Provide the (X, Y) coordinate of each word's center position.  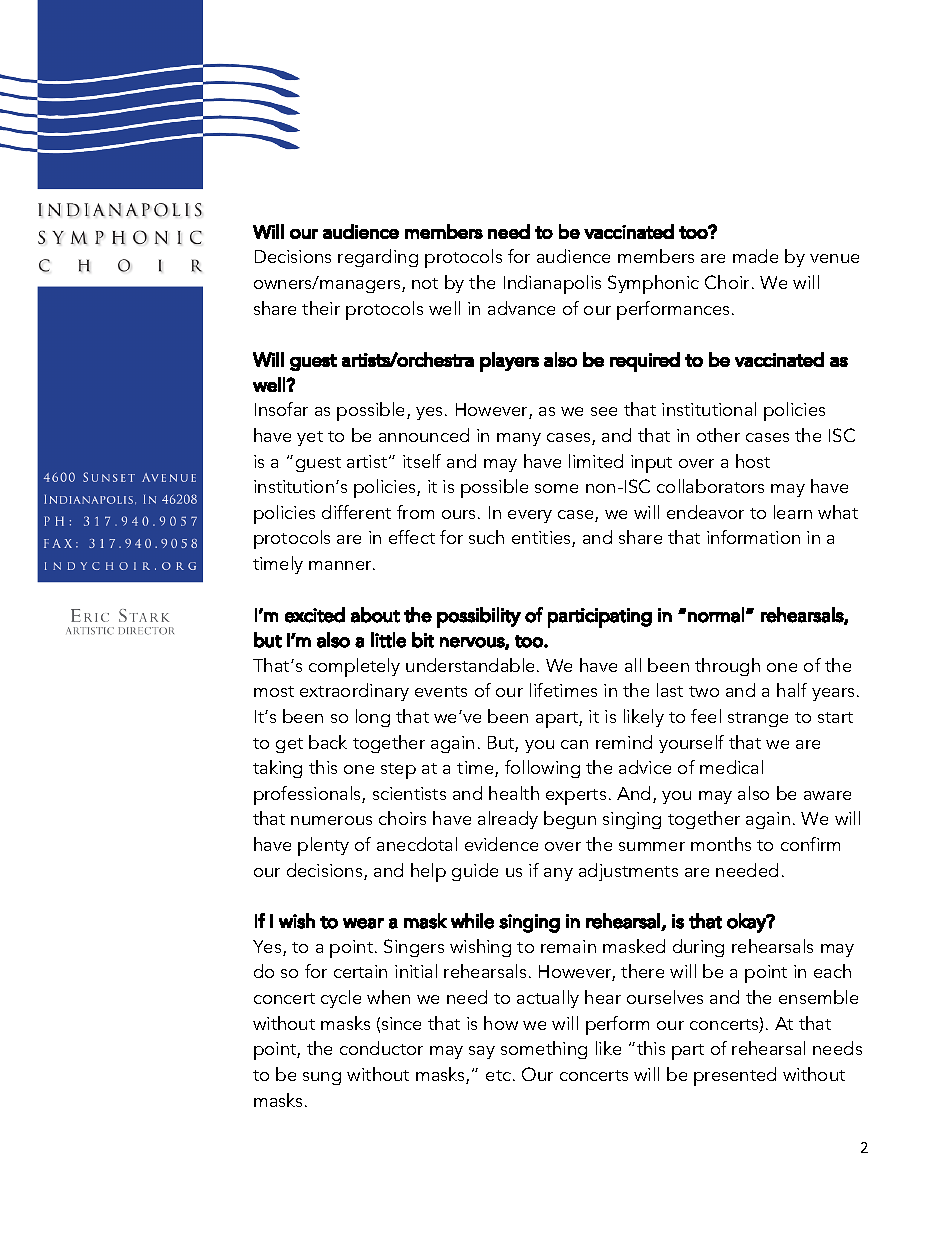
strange (758, 719)
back (328, 742)
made (755, 256)
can (574, 744)
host (753, 461)
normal (716, 615)
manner (341, 565)
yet (310, 438)
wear (363, 923)
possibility (479, 617)
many (519, 439)
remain (568, 946)
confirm (810, 844)
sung (322, 1078)
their (321, 308)
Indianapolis (552, 284)
